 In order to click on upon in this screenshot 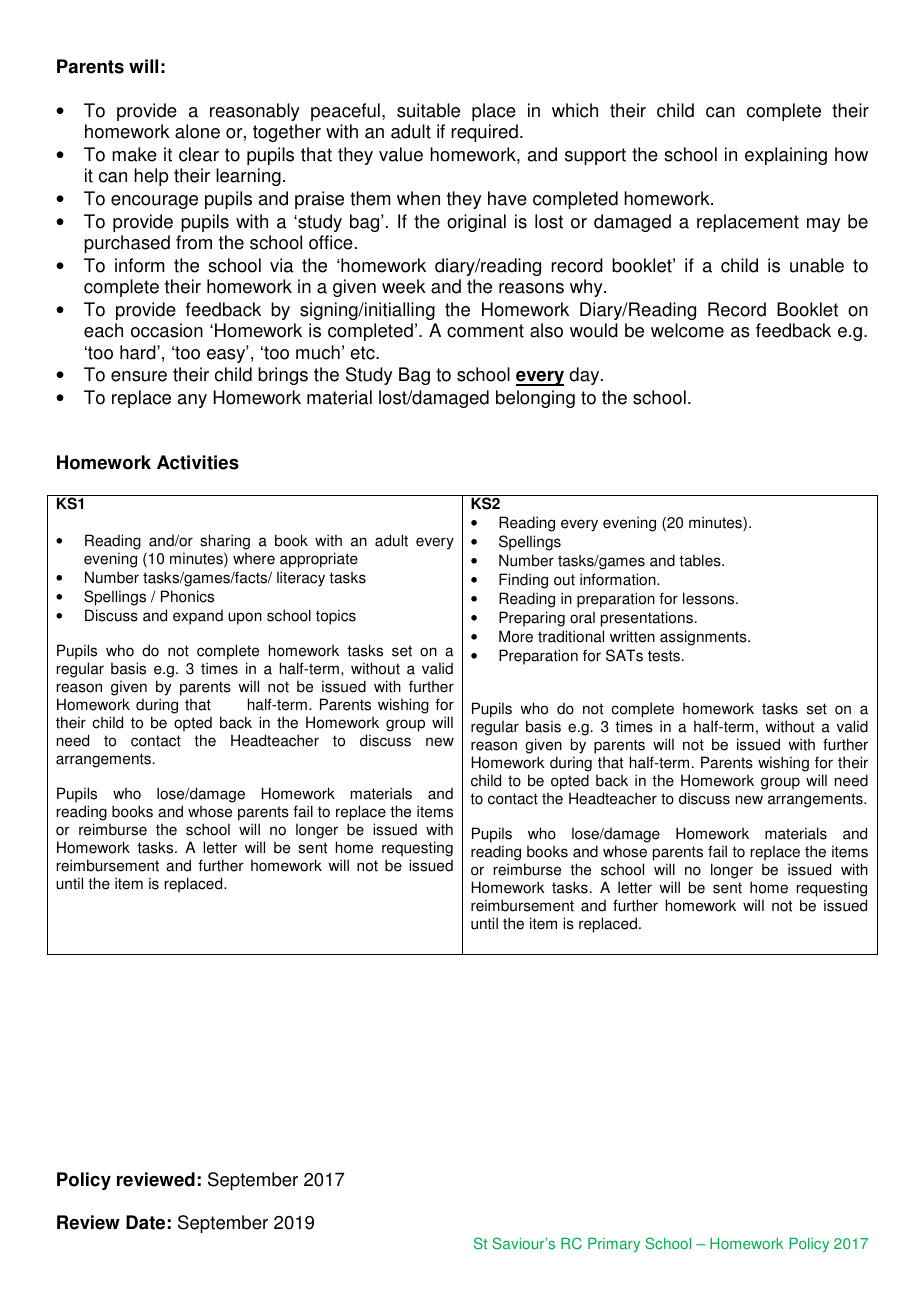, I will do `click(245, 618)`.
